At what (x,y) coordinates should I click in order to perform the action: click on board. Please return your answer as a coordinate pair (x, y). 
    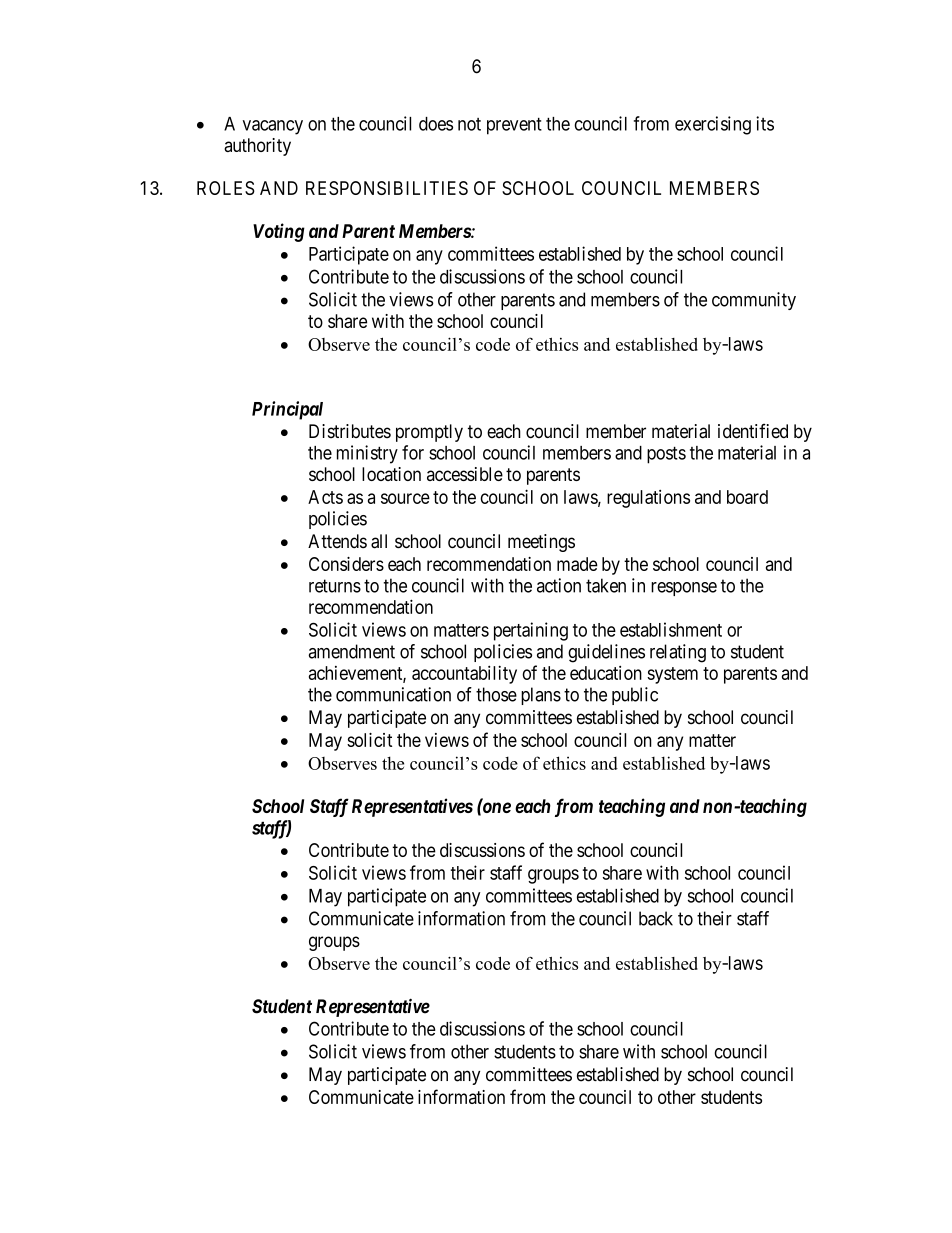
    Looking at the image, I should click on (747, 497).
